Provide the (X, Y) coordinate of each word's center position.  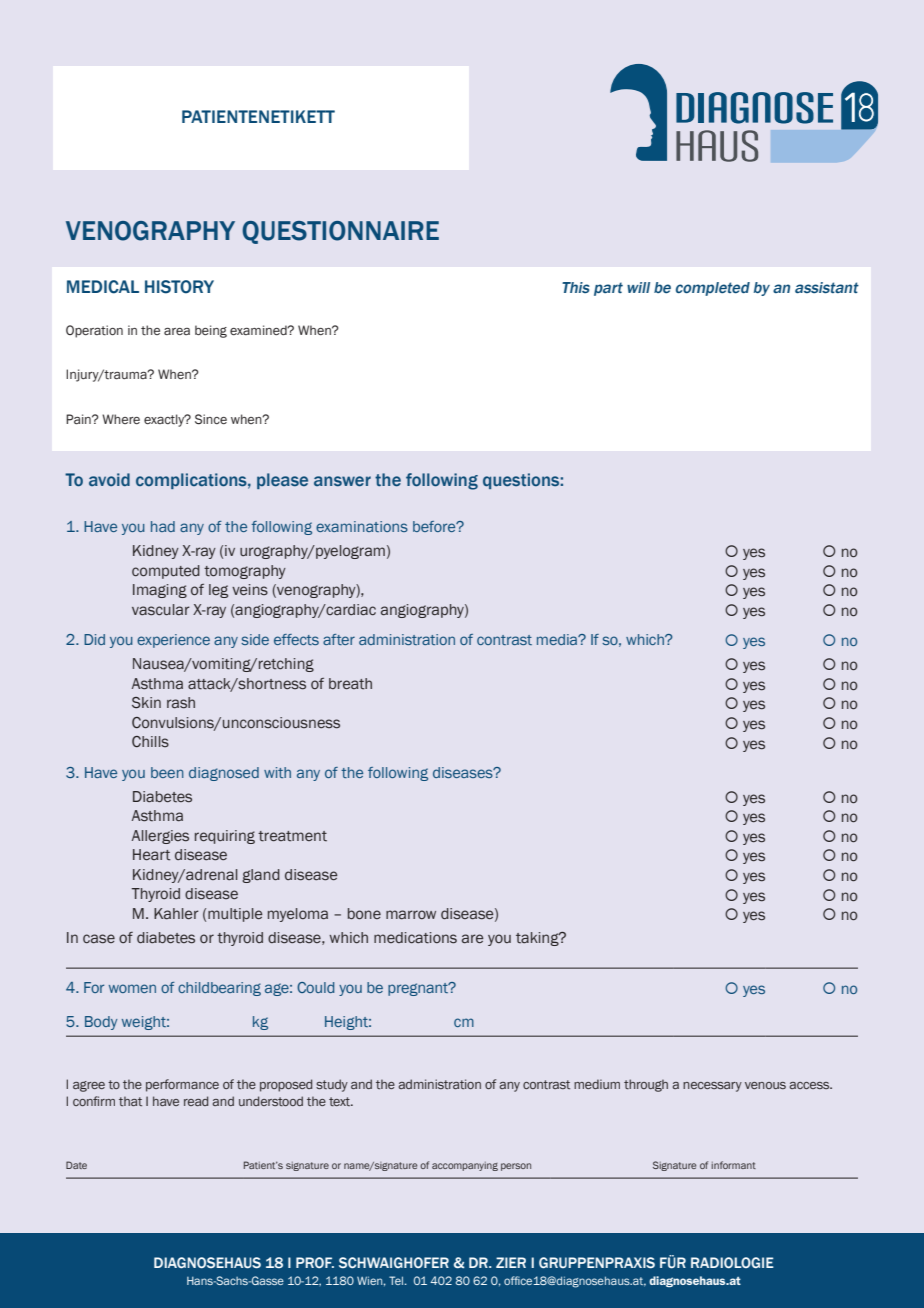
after (339, 639)
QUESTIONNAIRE (340, 232)
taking (538, 939)
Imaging (160, 591)
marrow (411, 915)
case (99, 939)
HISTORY (179, 287)
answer (342, 481)
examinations (362, 526)
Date (76, 1165)
